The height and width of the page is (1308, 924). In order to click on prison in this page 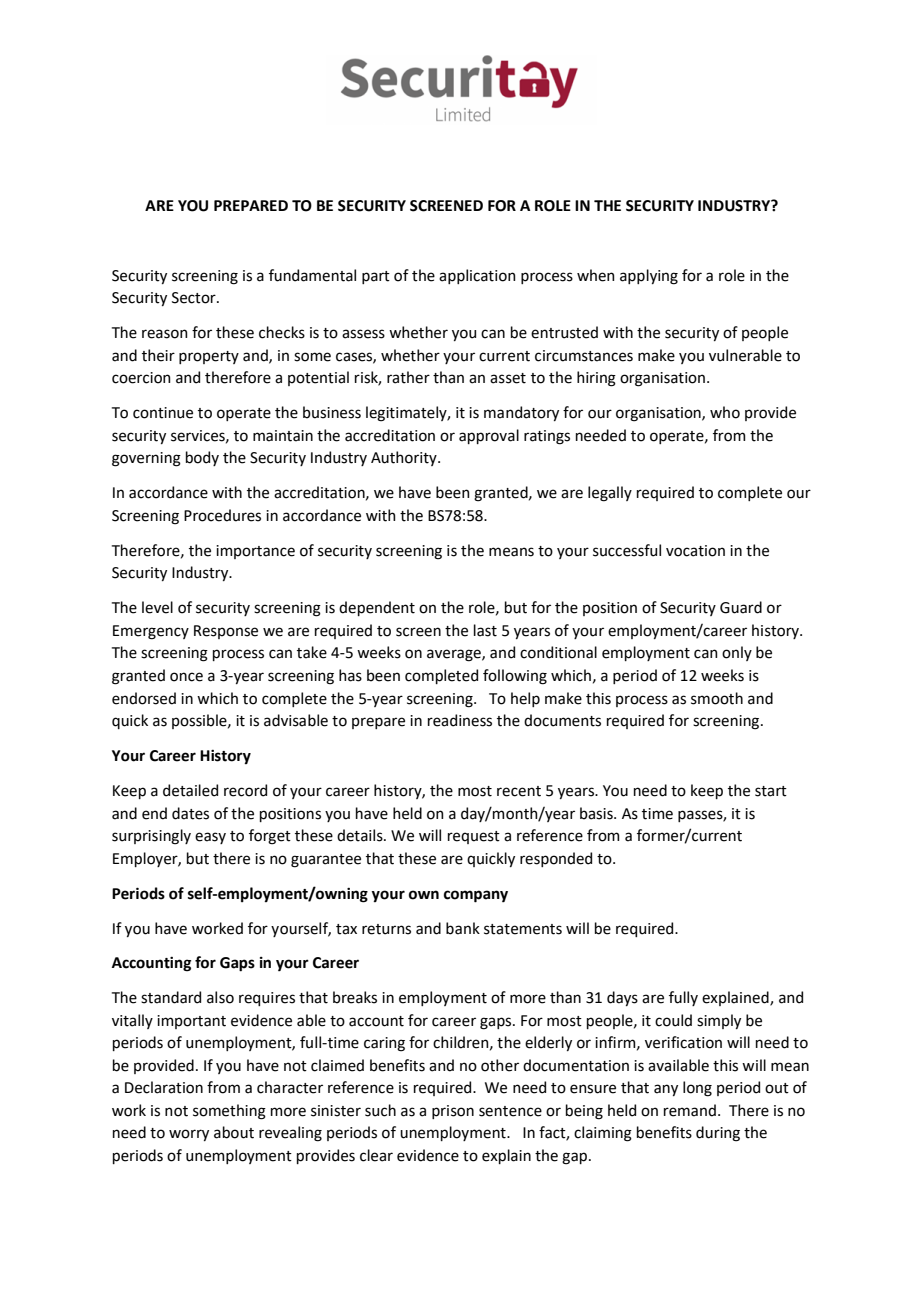, I will do `click(453, 1112)`.
